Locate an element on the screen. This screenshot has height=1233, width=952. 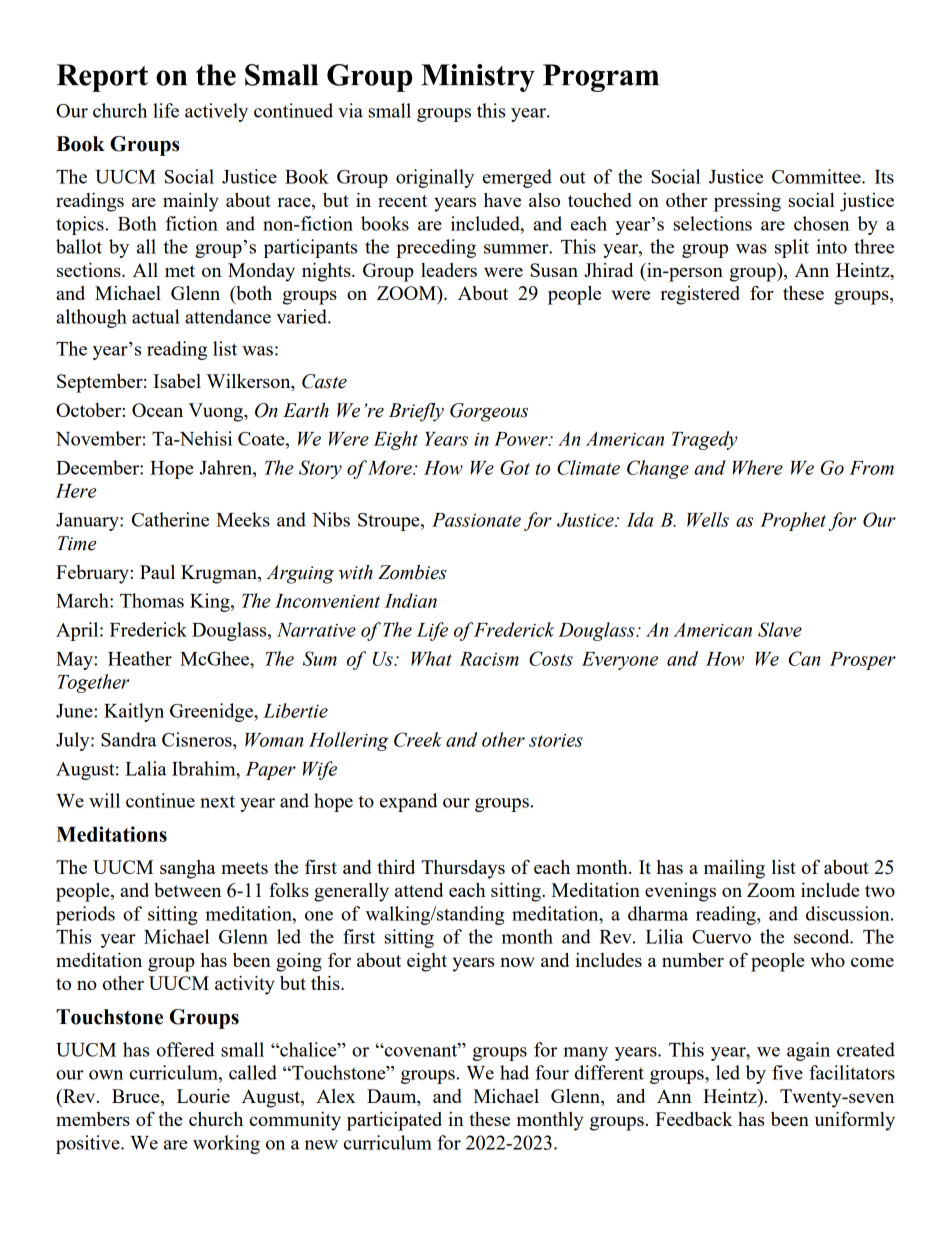
Gorgeous is located at coordinates (489, 412).
